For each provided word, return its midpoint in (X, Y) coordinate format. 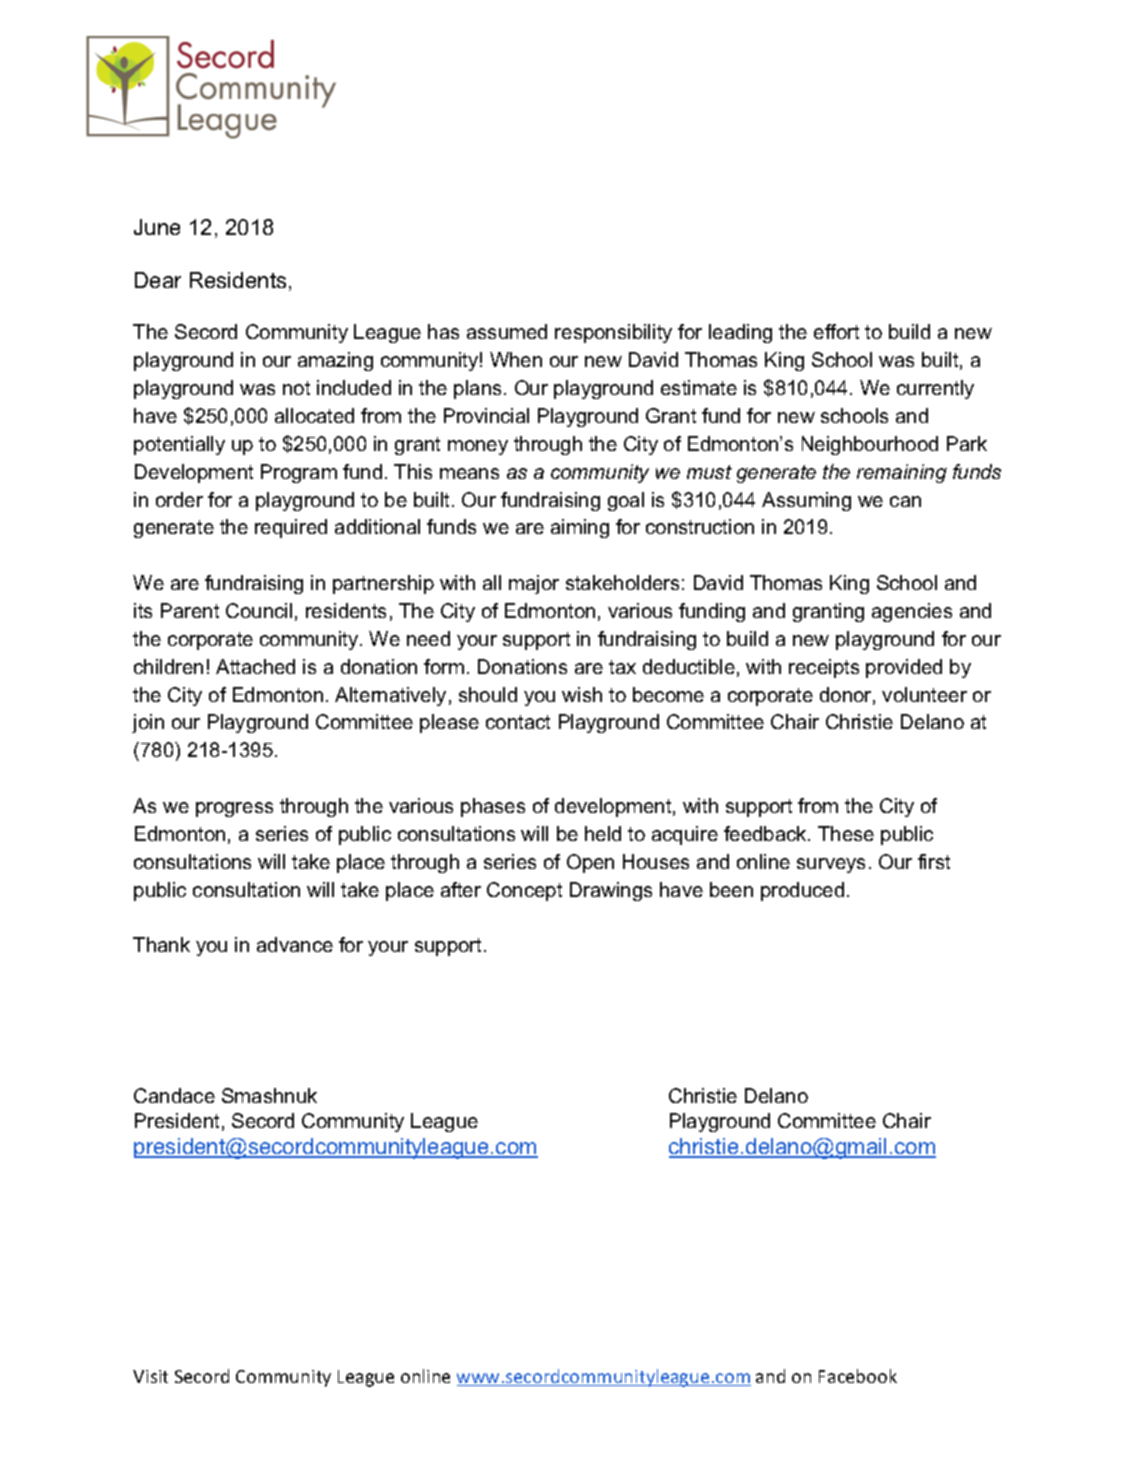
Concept (524, 891)
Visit (150, 1376)
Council (259, 610)
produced (802, 891)
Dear (158, 280)
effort (836, 331)
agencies (912, 612)
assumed (507, 331)
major (534, 584)
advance (295, 944)
